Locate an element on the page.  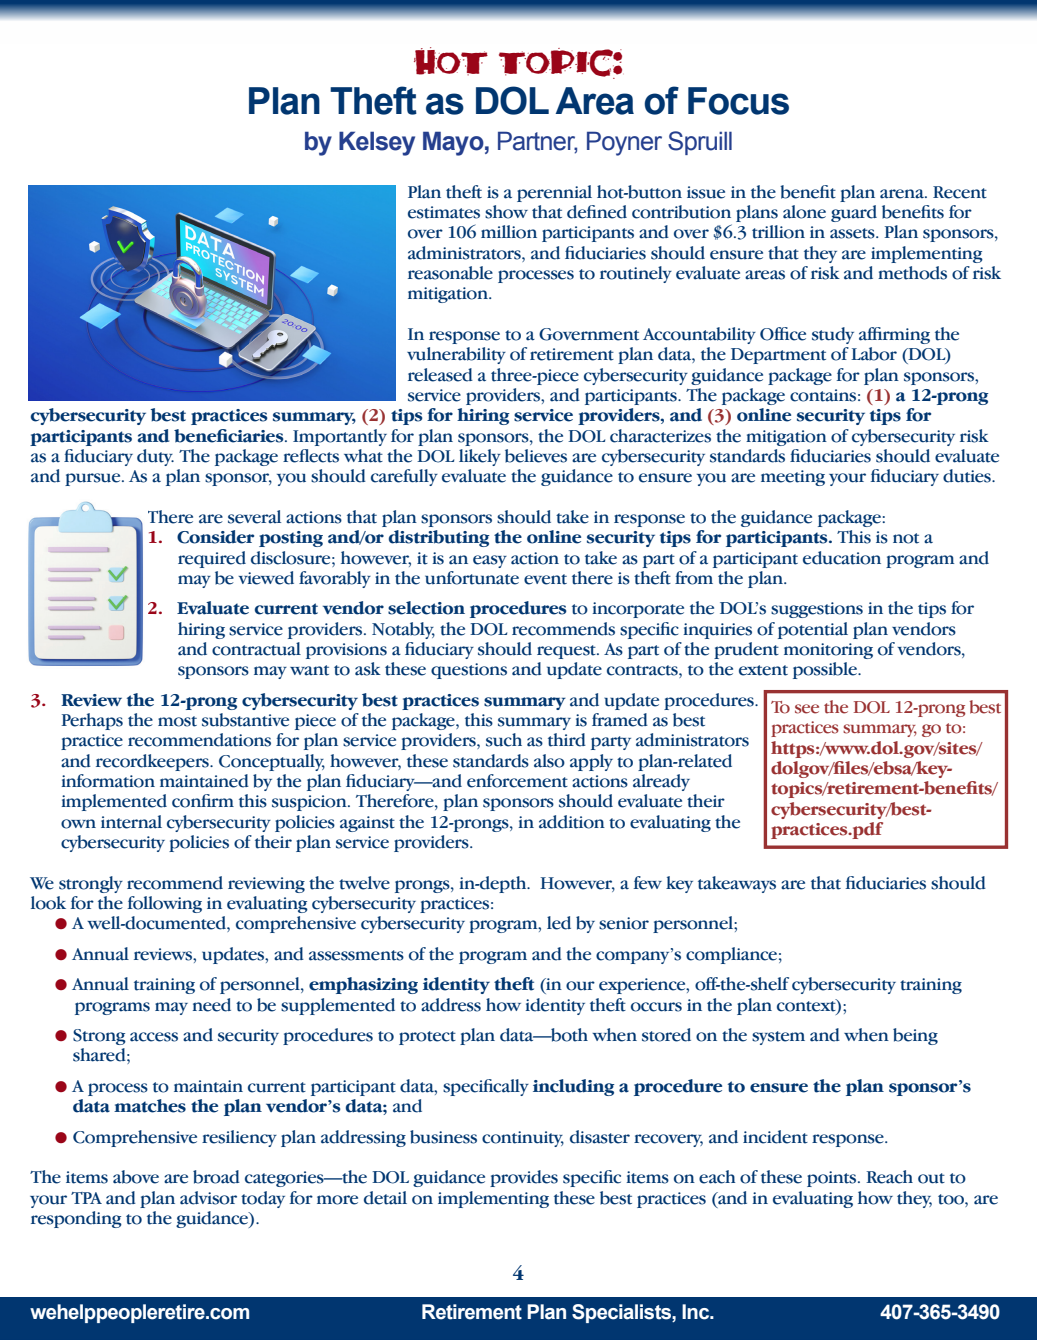
above is located at coordinates (136, 1177).
